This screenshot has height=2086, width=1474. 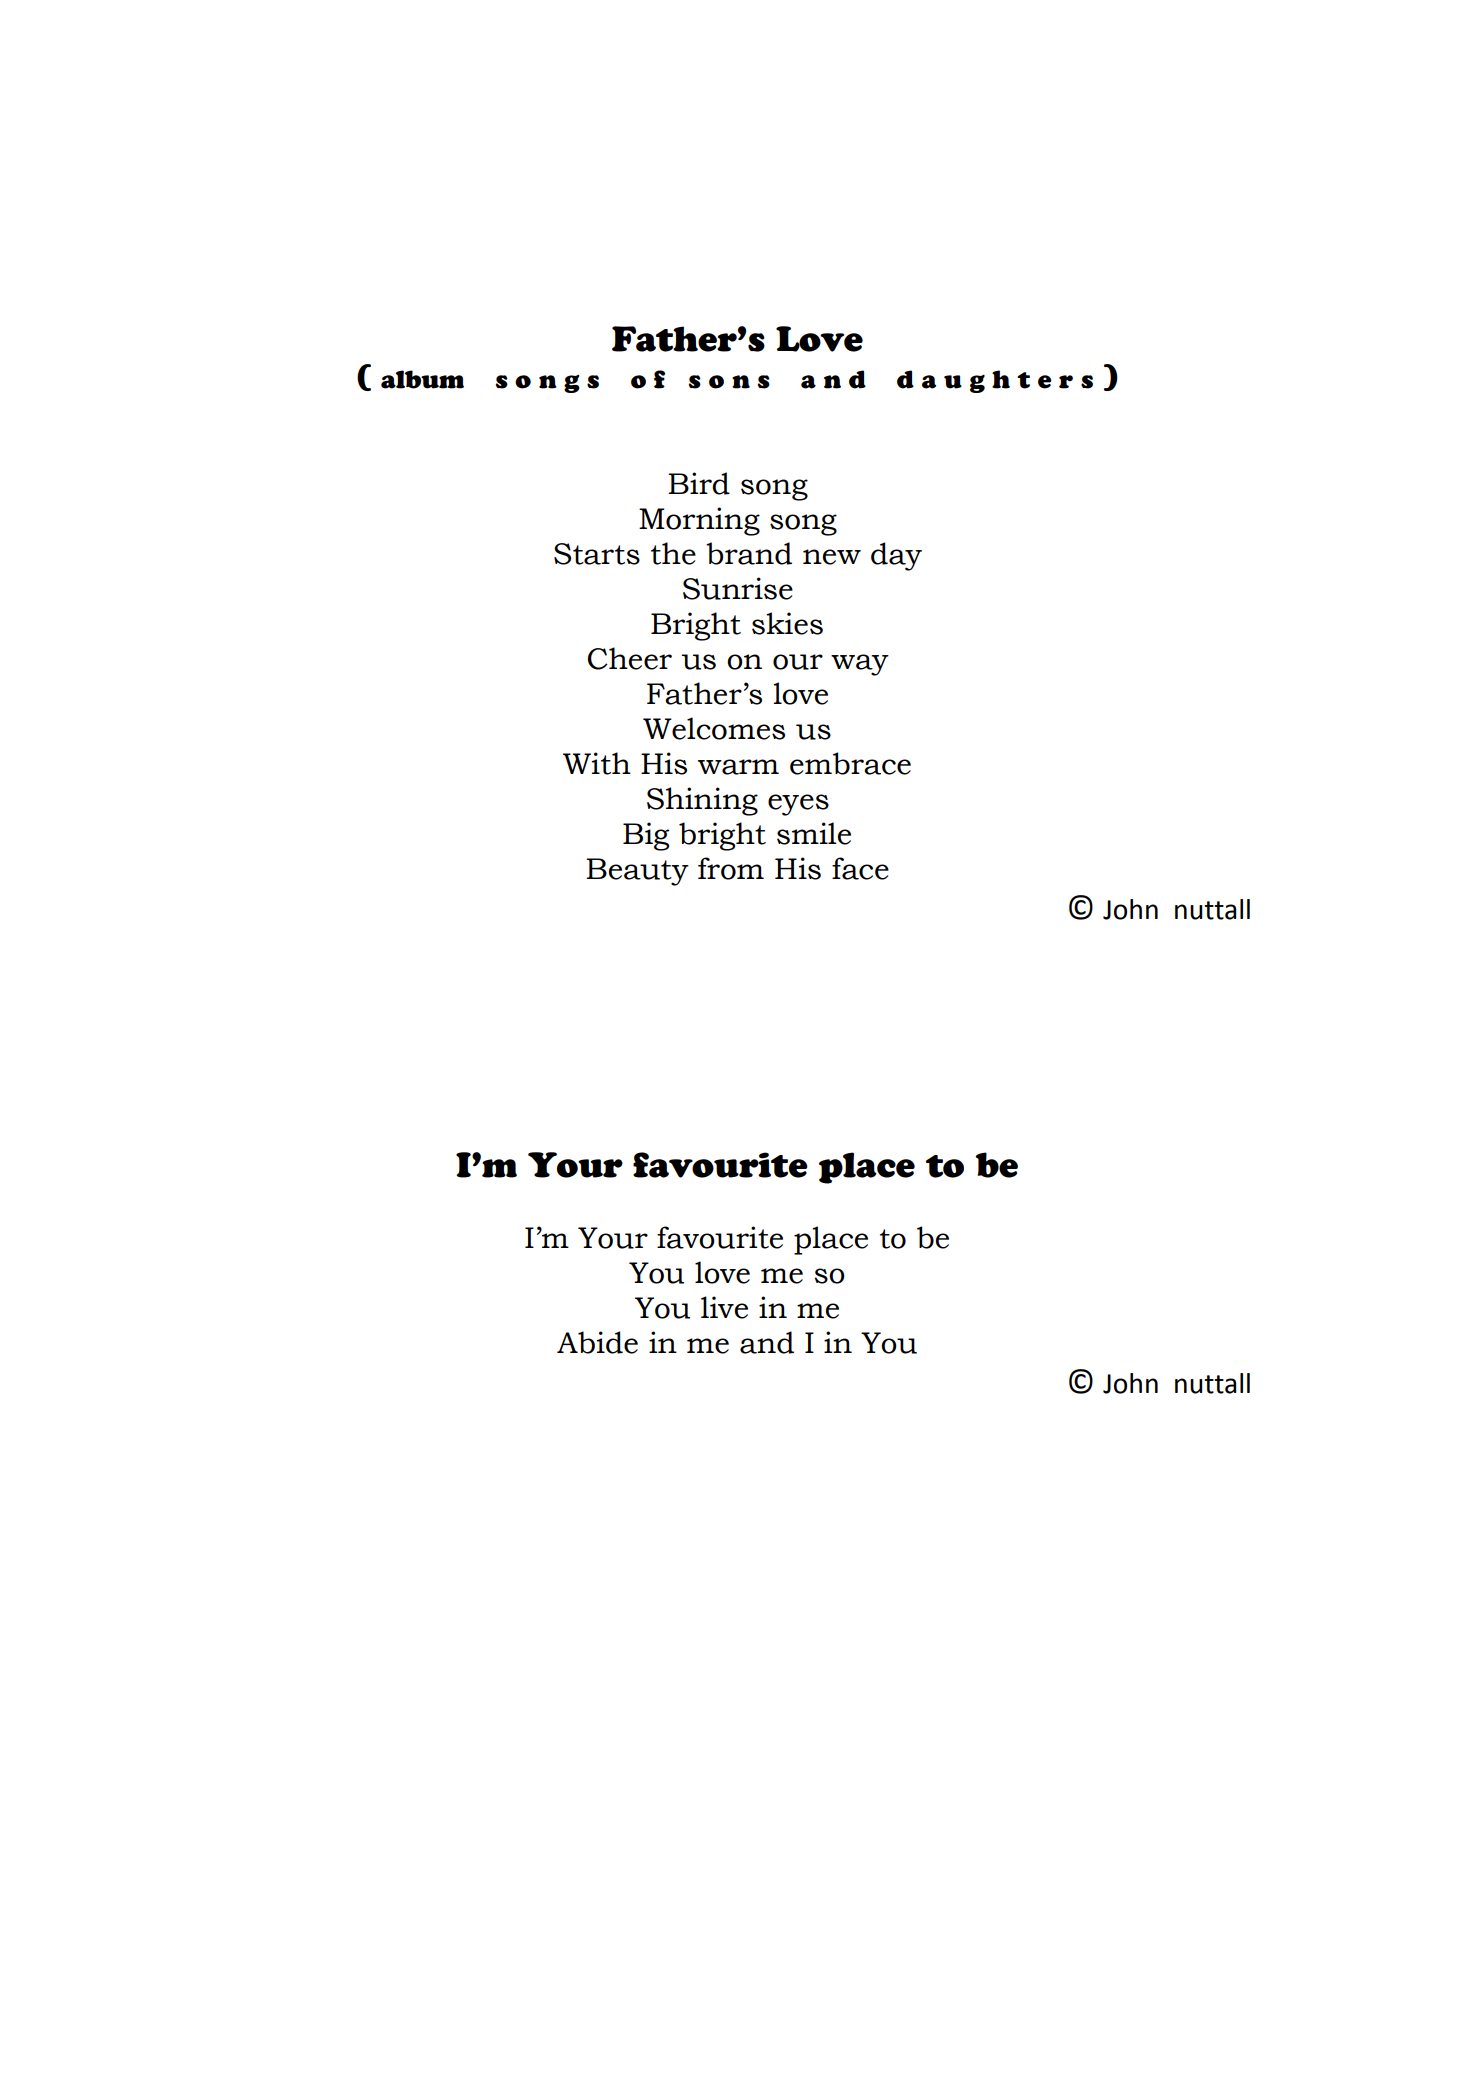 I want to click on Bird, so click(x=699, y=483).
